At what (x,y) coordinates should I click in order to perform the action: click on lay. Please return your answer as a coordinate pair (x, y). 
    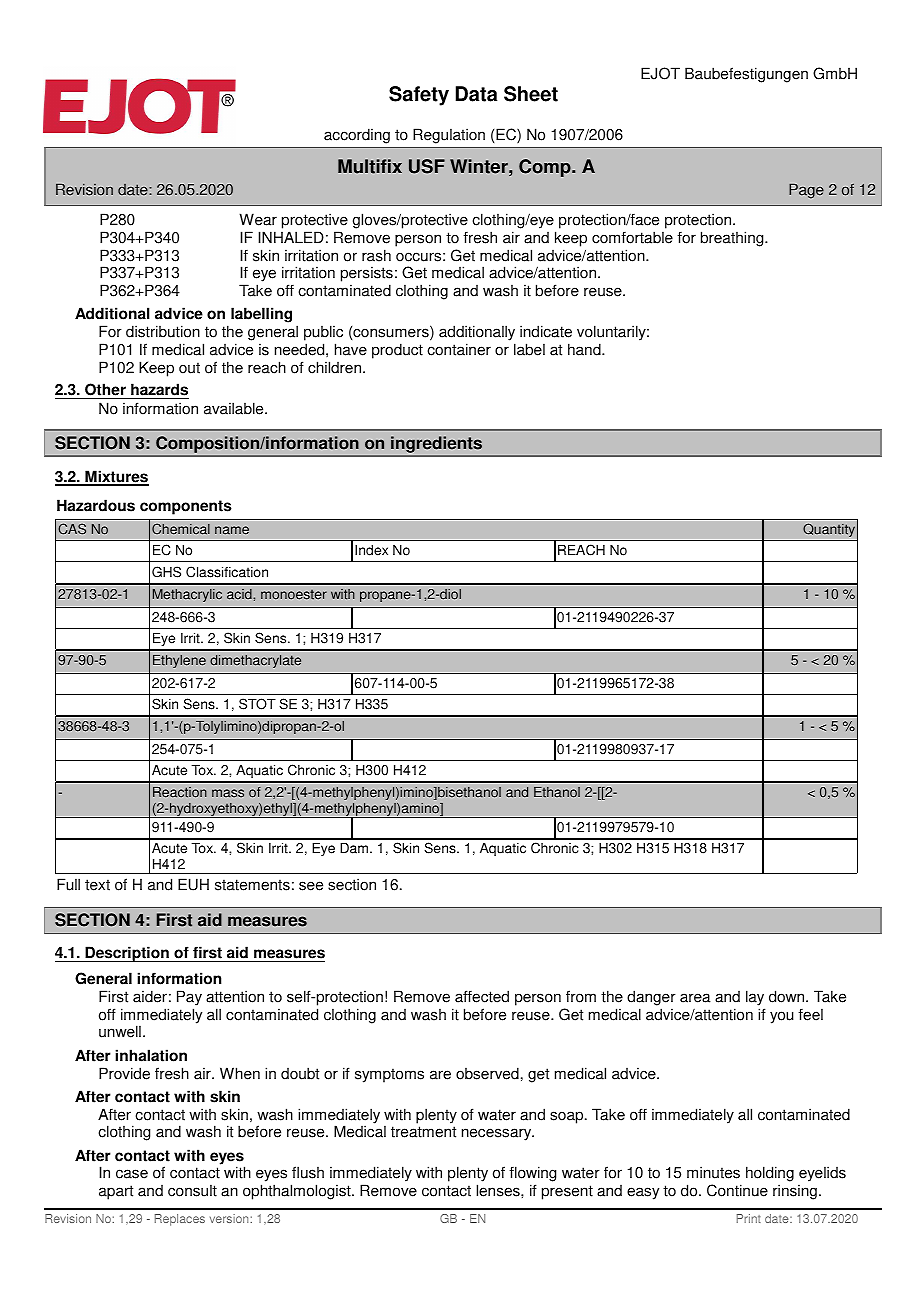
    Looking at the image, I should click on (755, 998).
